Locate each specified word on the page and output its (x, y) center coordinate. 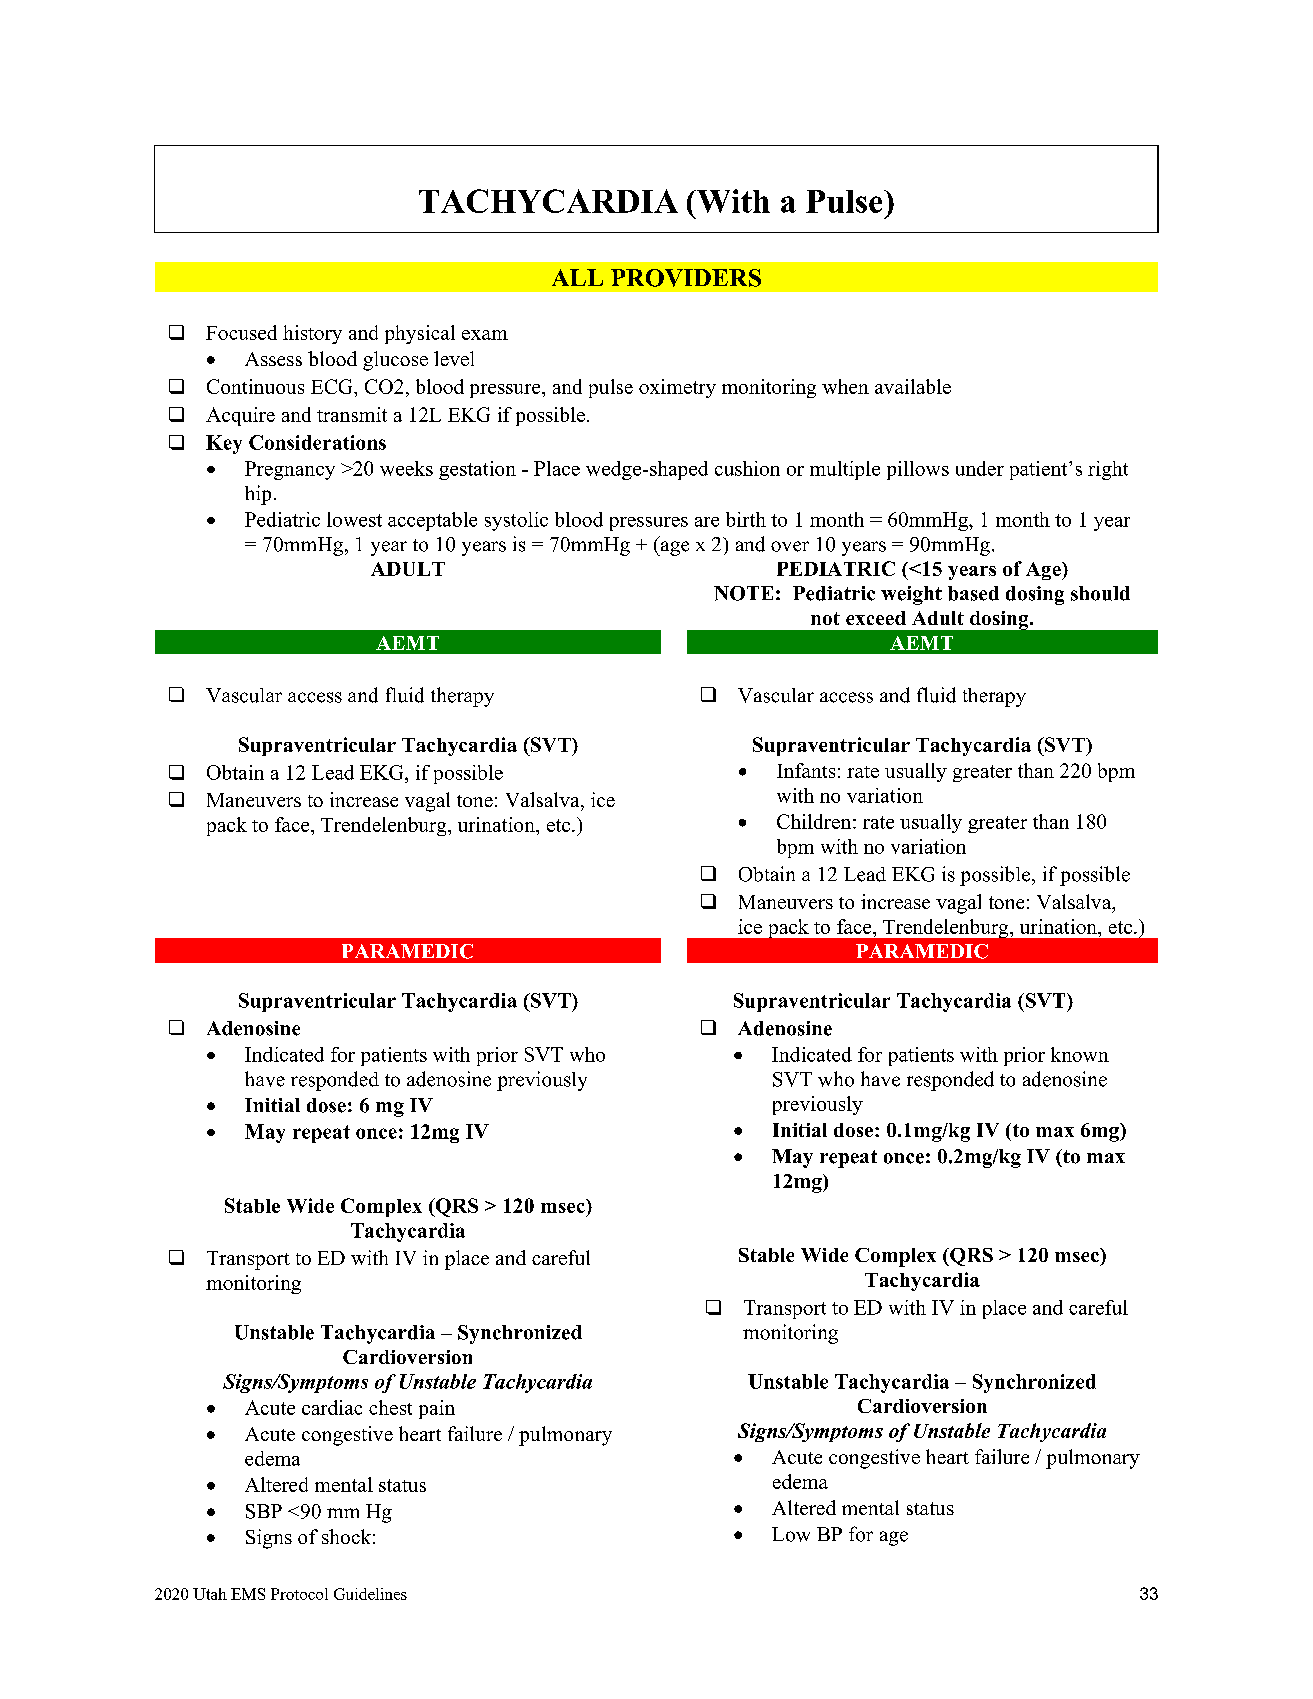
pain (437, 1409)
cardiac (332, 1407)
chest (390, 1407)
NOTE (743, 593)
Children (815, 821)
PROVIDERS (686, 278)
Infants (806, 770)
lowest (354, 519)
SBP (264, 1511)
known (1080, 1054)
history (312, 334)
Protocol (299, 1594)
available (913, 386)
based (973, 593)
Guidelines (370, 1594)
